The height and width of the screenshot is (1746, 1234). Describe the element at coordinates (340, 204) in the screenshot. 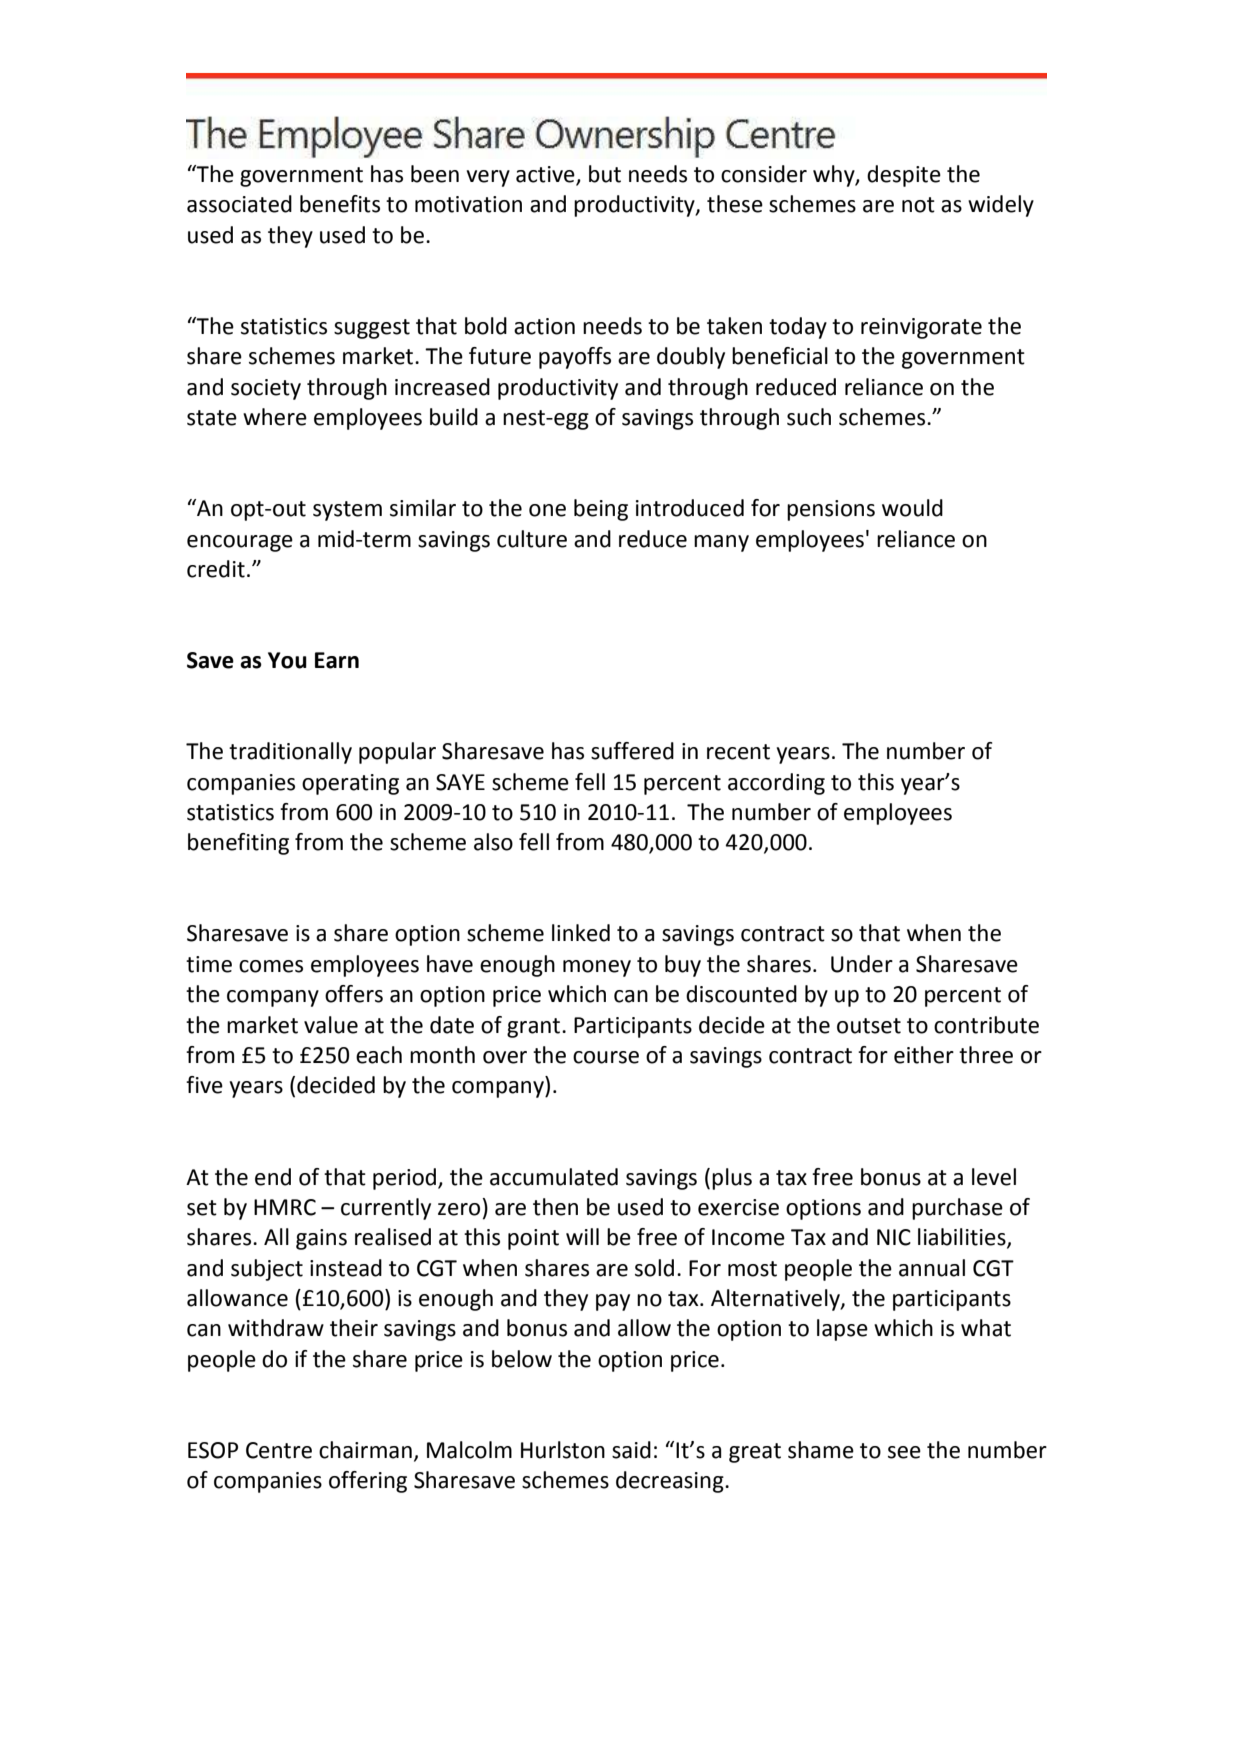

I see `benefits` at that location.
